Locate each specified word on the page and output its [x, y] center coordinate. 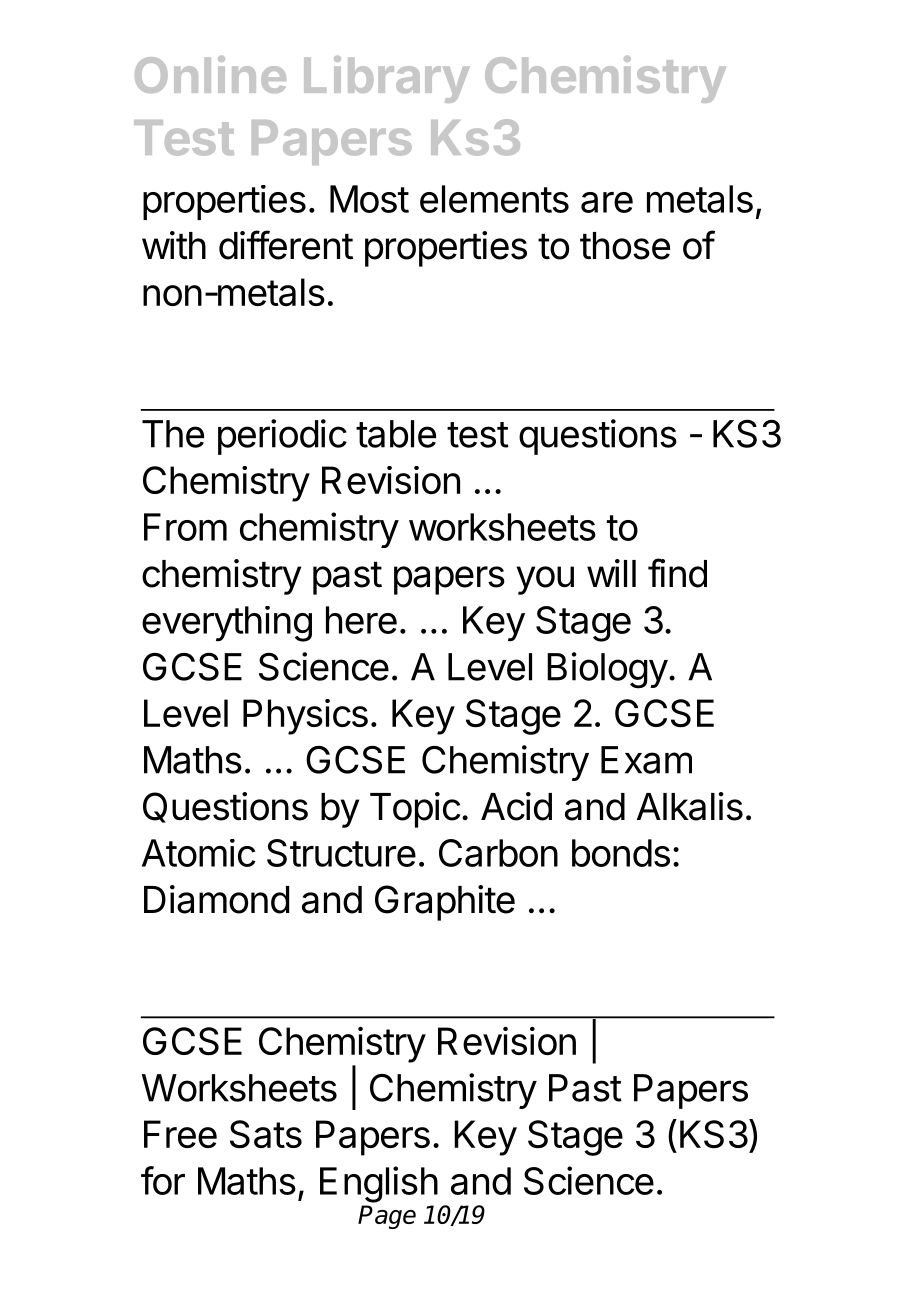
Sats [266, 1134]
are [607, 202]
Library [386, 79]
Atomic [199, 853]
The [173, 434]
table [396, 434]
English [379, 1184]
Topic [415, 810]
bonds [621, 853]
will [611, 573]
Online [210, 74]
